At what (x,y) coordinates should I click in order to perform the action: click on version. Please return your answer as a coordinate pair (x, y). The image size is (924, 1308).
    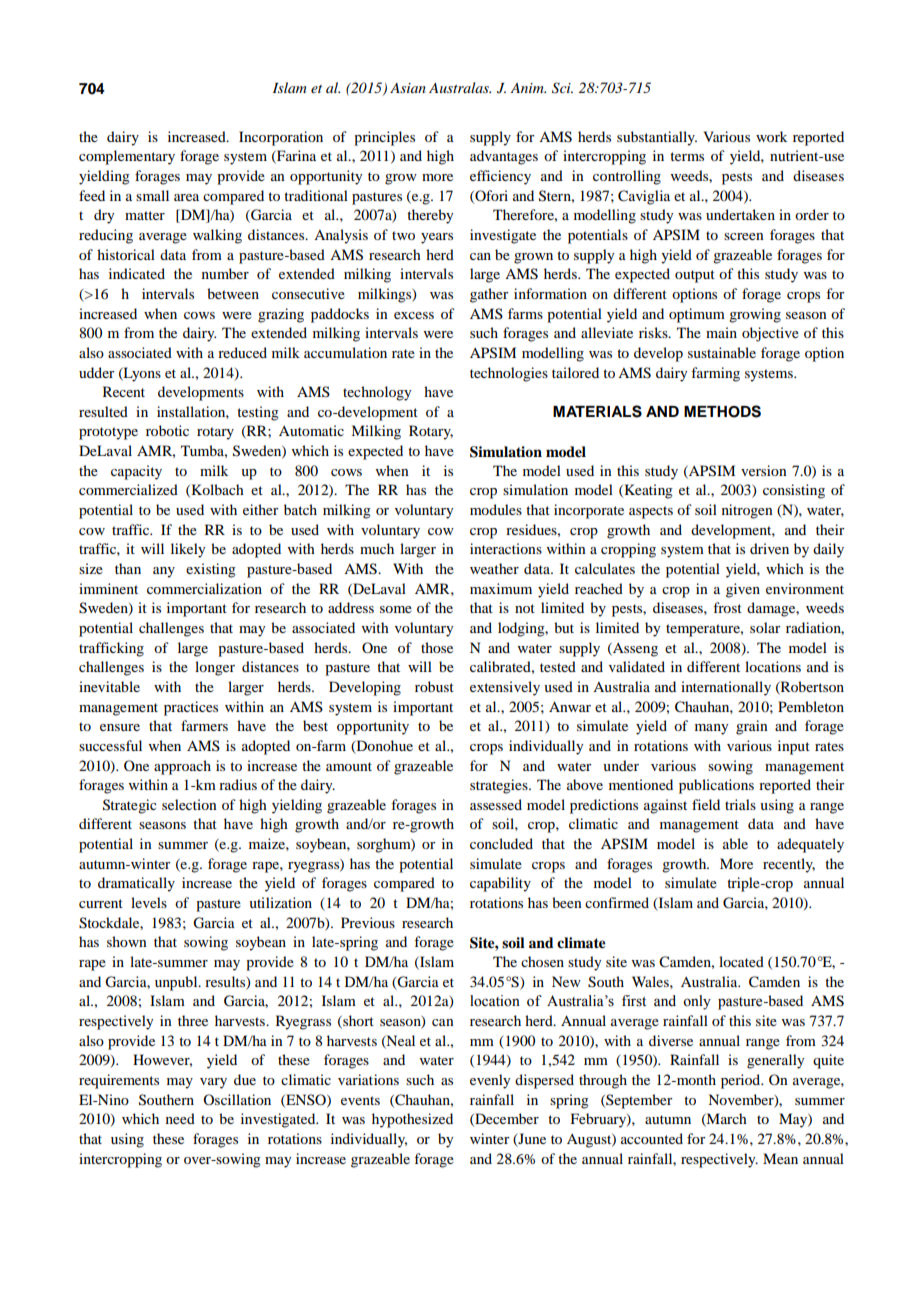
    Looking at the image, I should click on (764, 470).
